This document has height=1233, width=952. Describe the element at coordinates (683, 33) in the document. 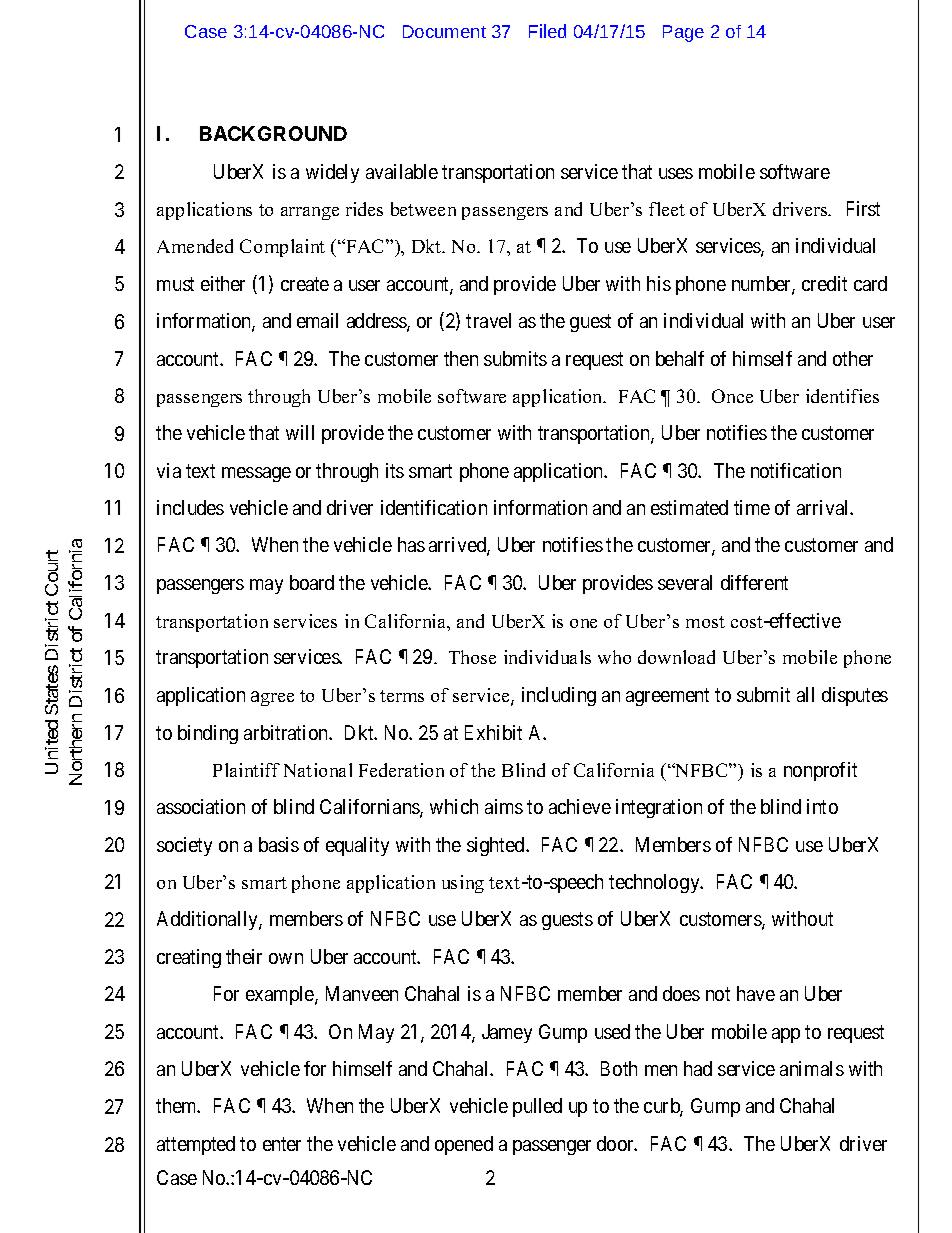

I see `Page` at that location.
